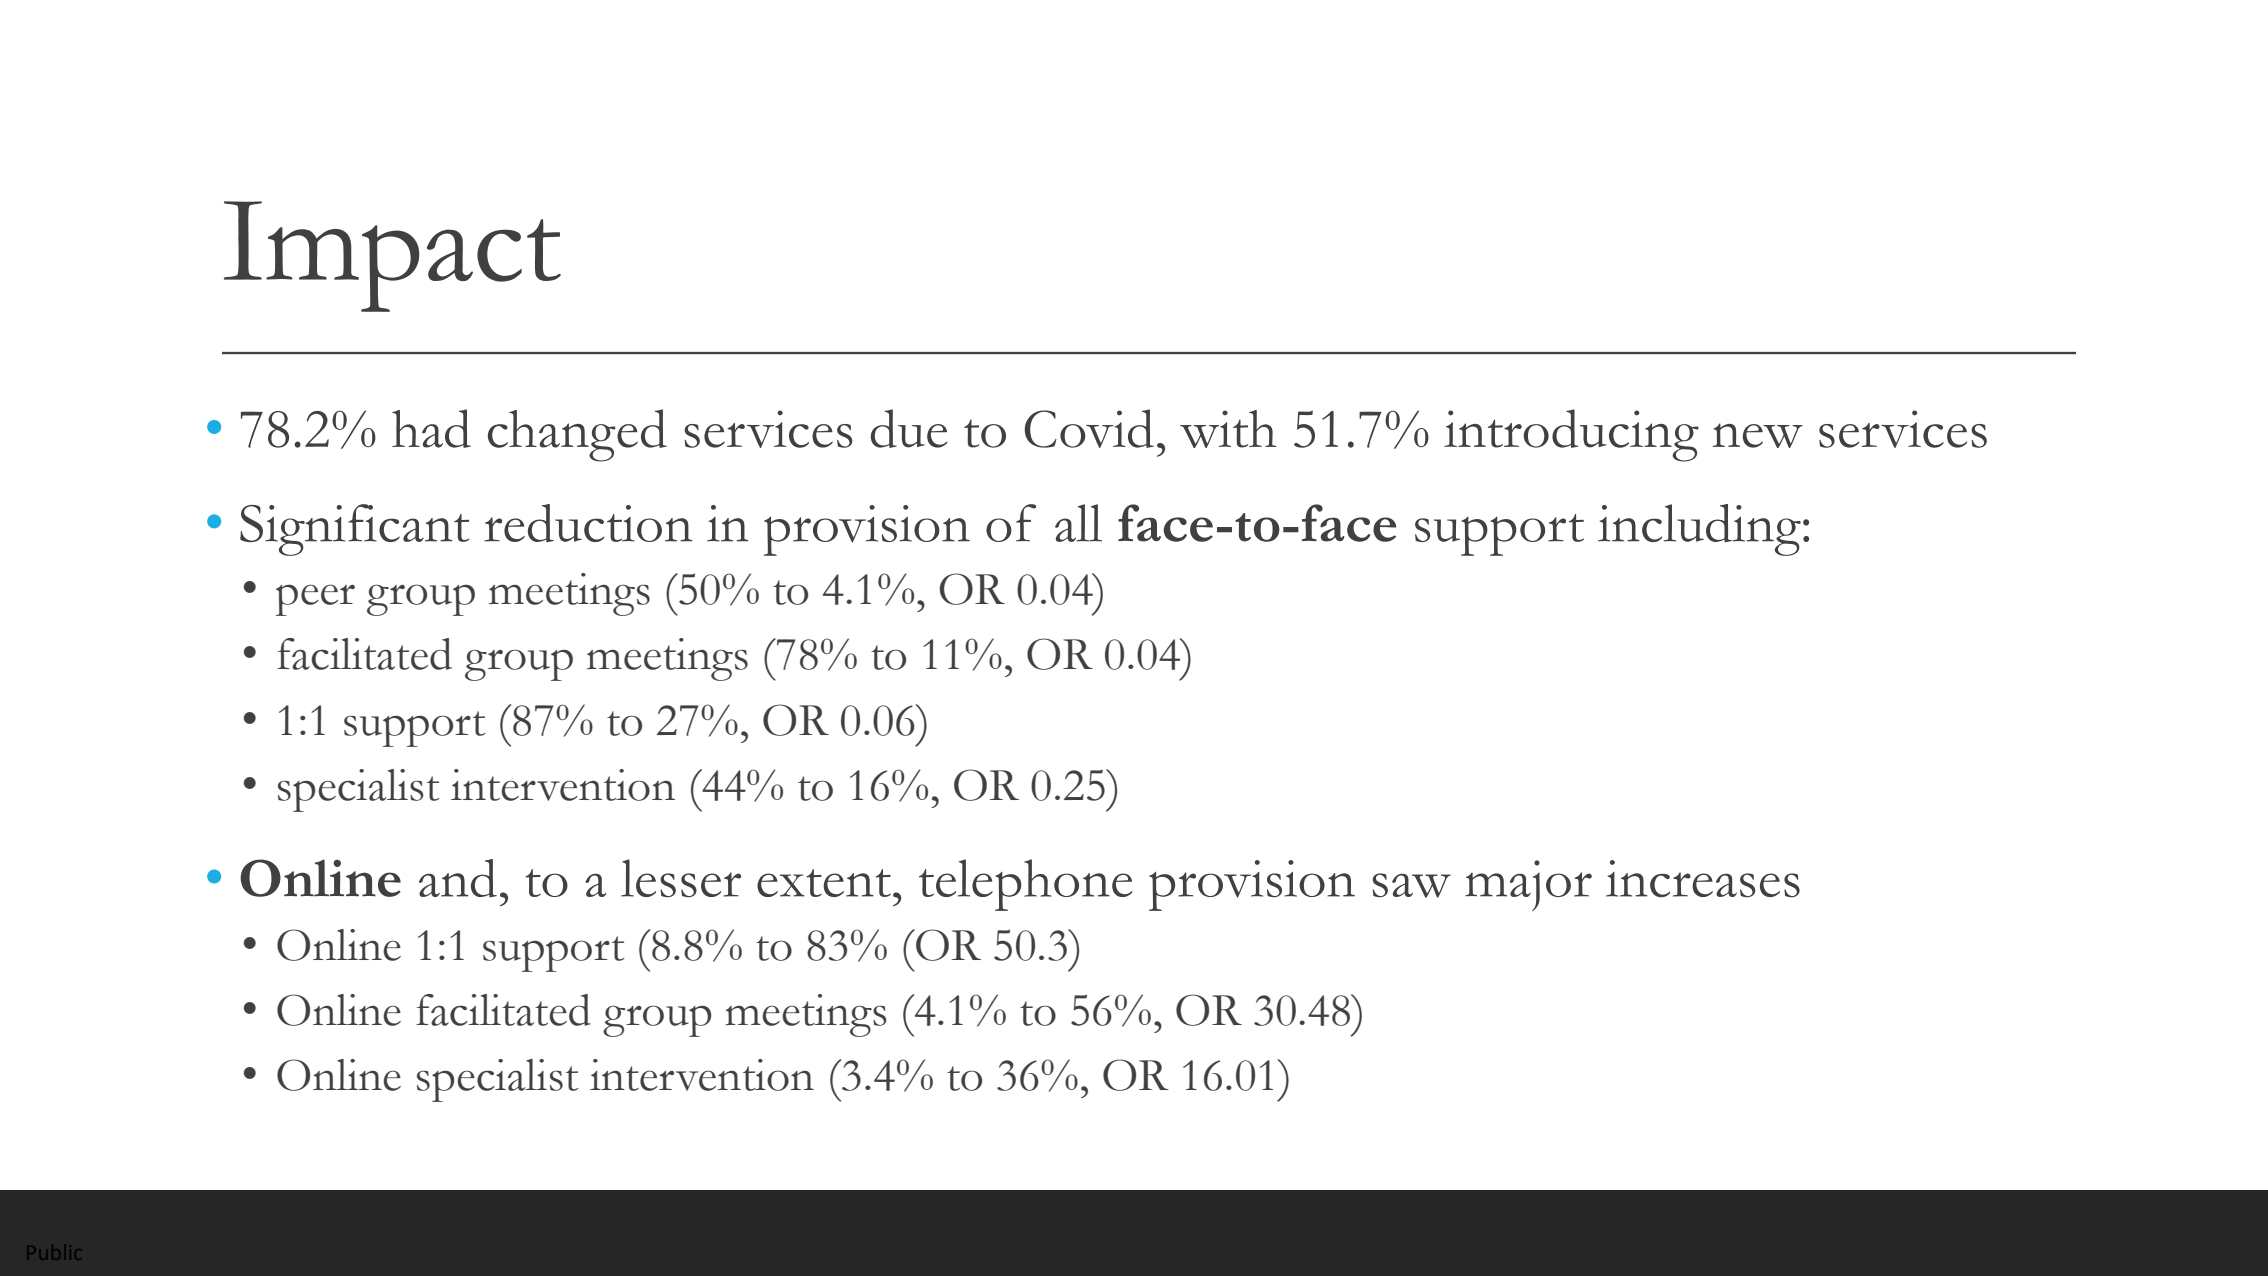 Image resolution: width=2268 pixels, height=1276 pixels. I want to click on introducing, so click(1571, 435).
